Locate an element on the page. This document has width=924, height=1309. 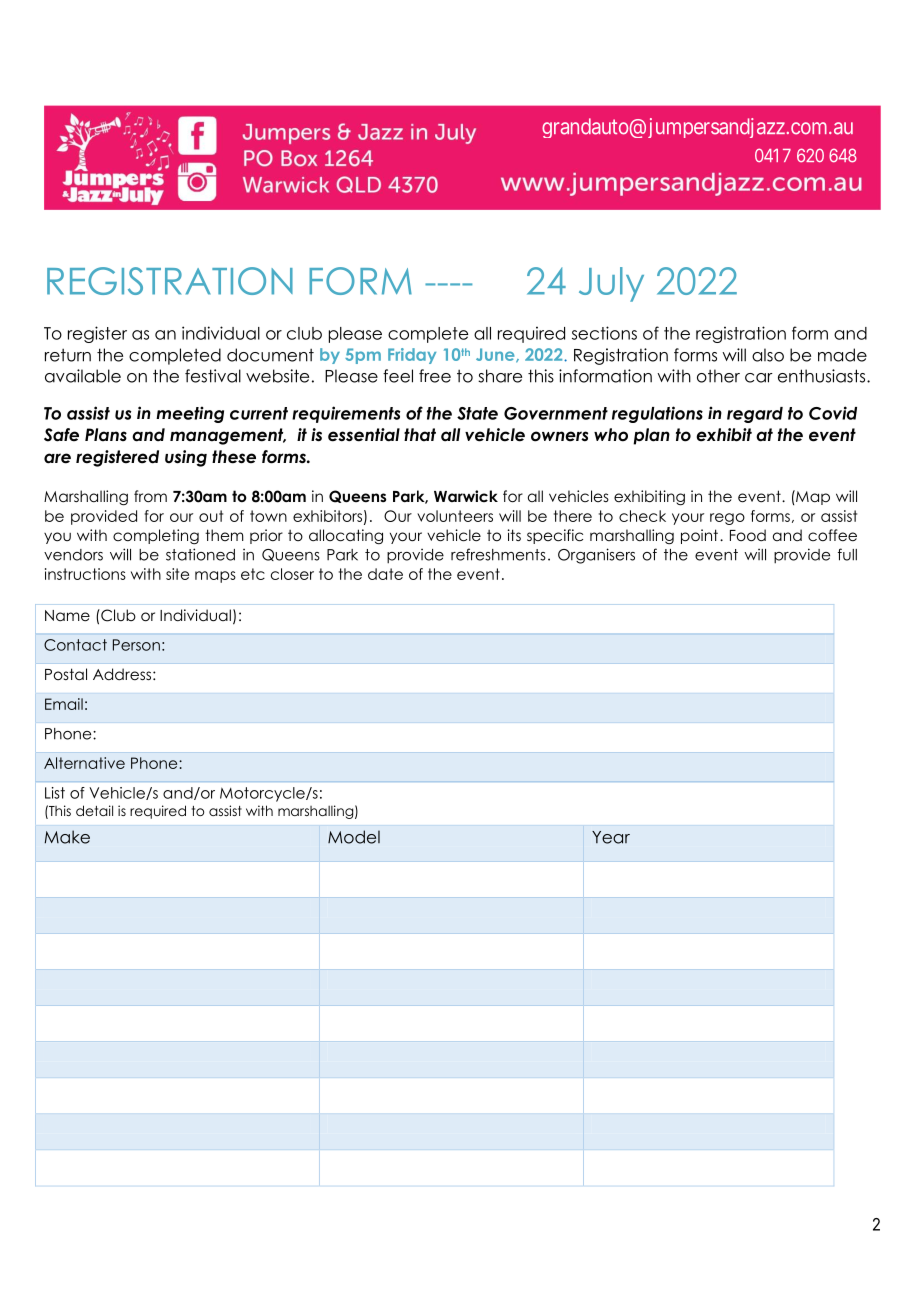
return is located at coordinates (68, 355).
